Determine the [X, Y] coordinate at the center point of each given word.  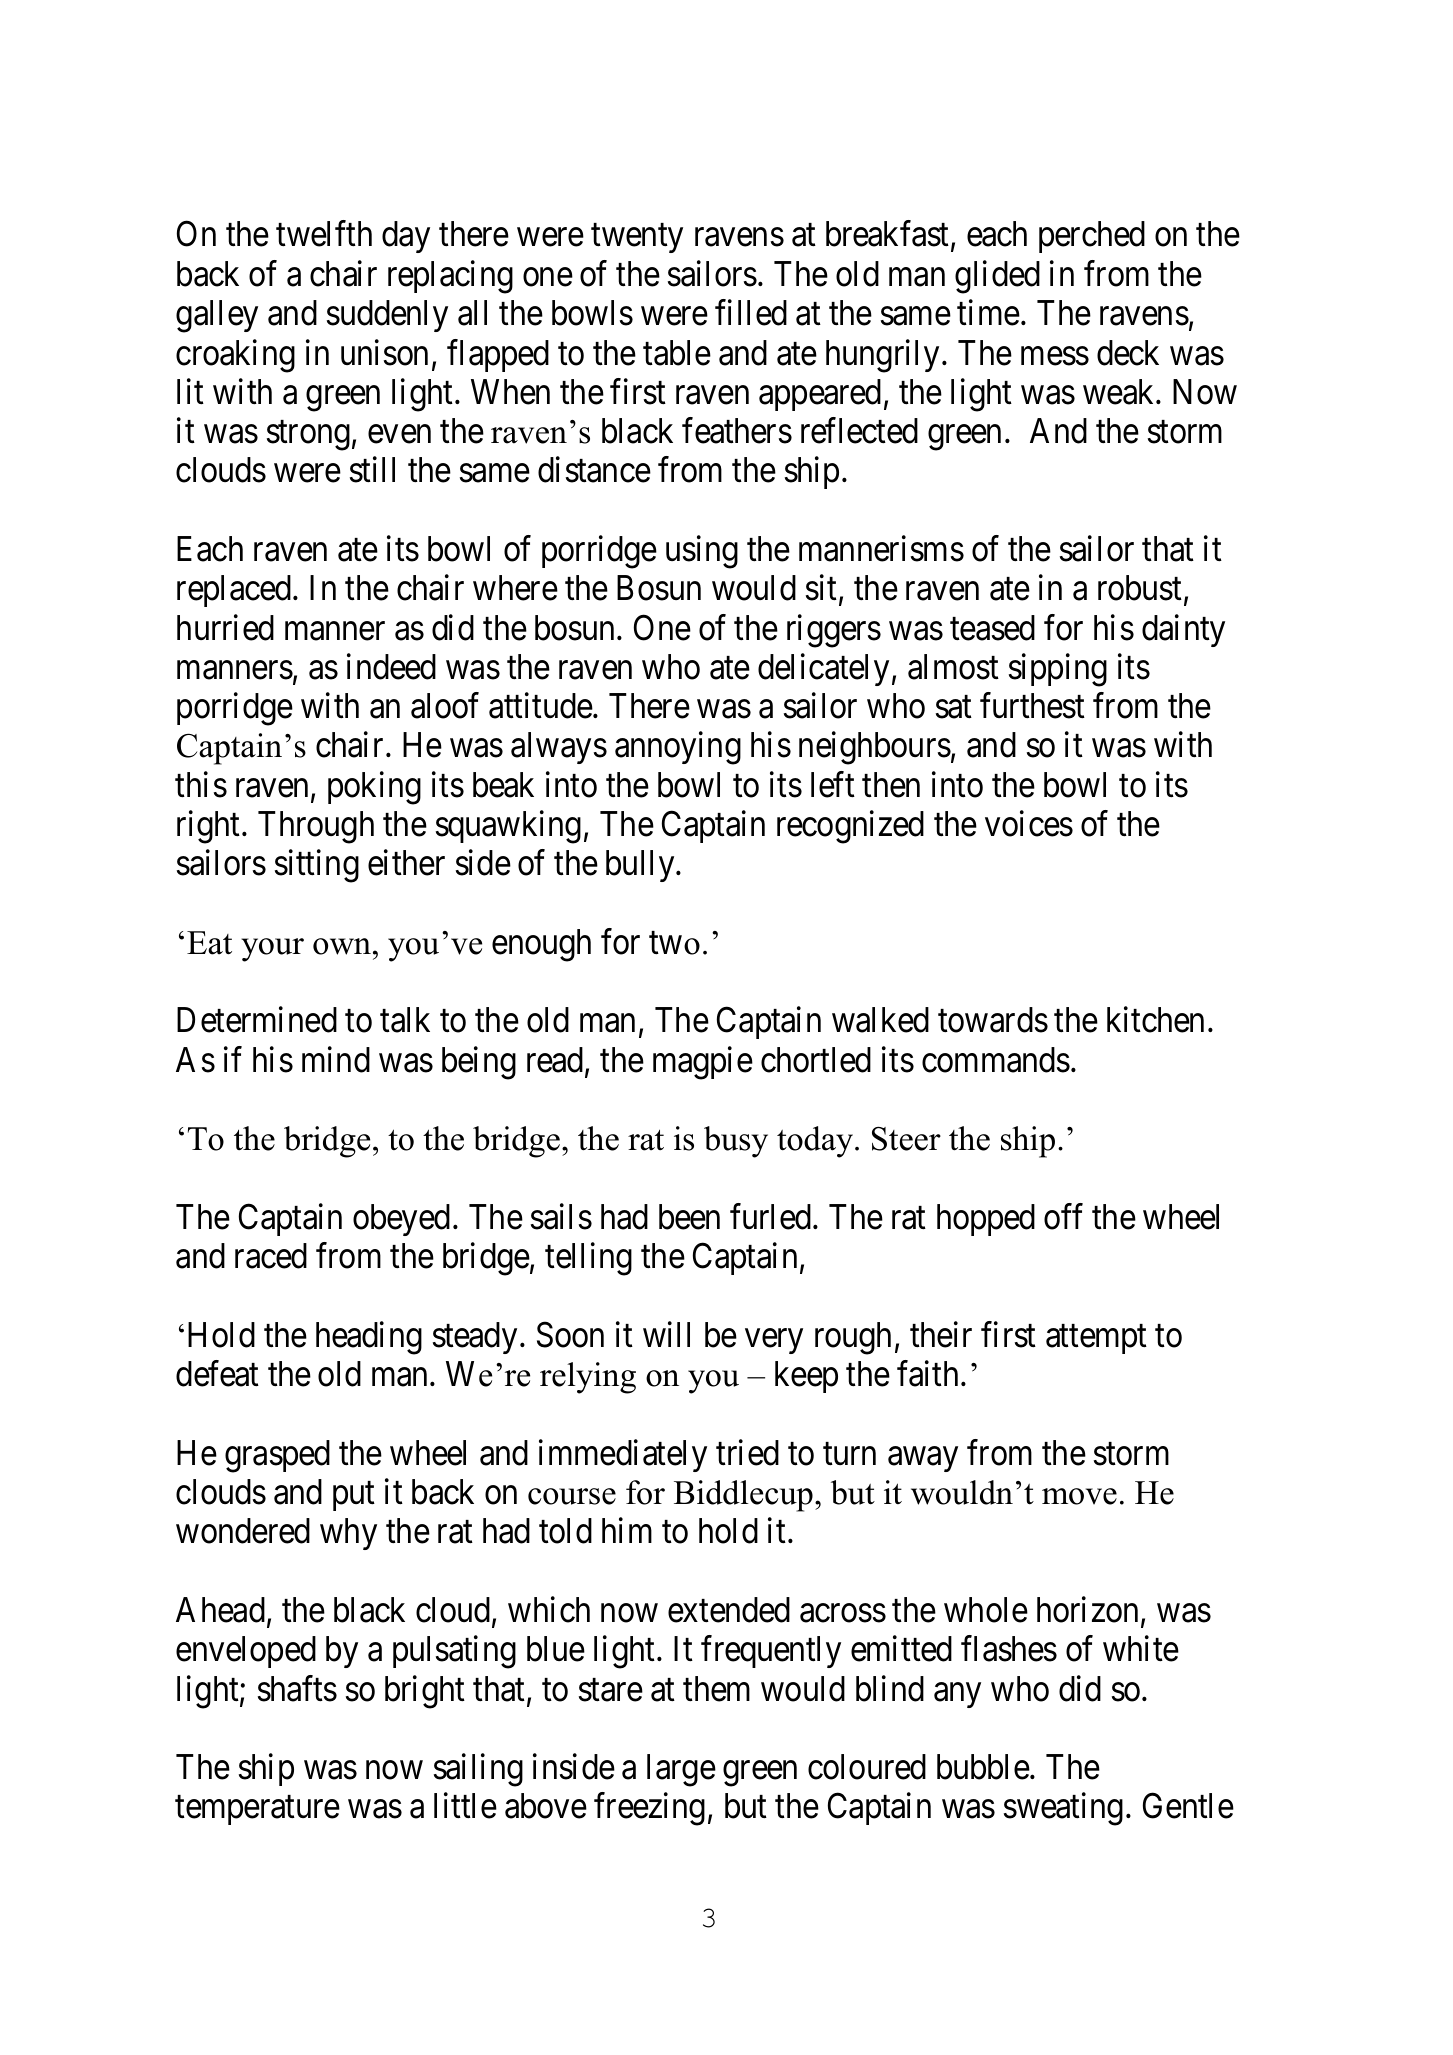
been [689, 1217]
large [681, 1770]
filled [751, 313]
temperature [257, 1811]
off [1063, 1217]
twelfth [324, 234]
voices [1029, 823]
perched [1092, 237]
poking [374, 788]
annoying [678, 748]
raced [271, 1256]
